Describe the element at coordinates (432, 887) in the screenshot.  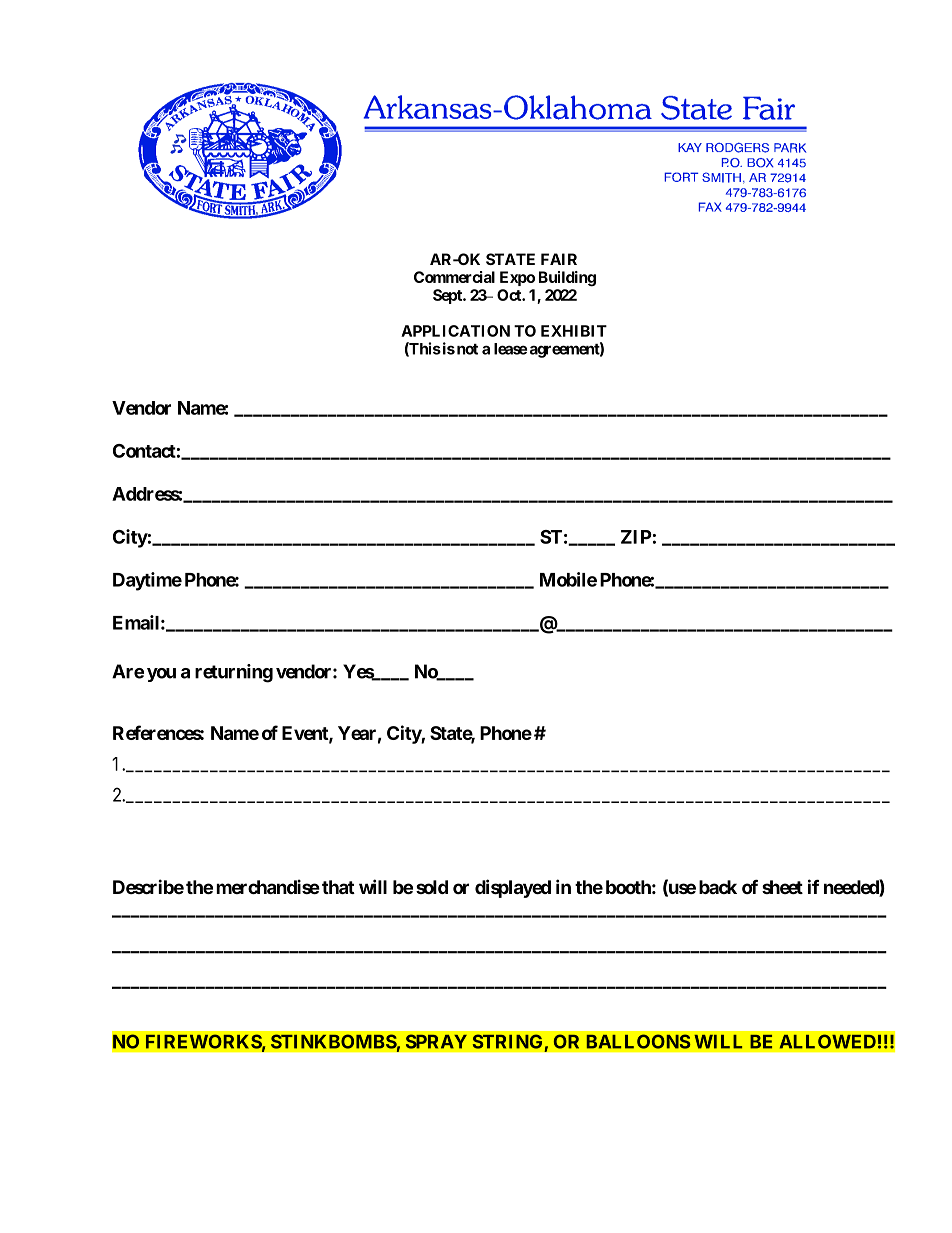
I see `sold` at that location.
